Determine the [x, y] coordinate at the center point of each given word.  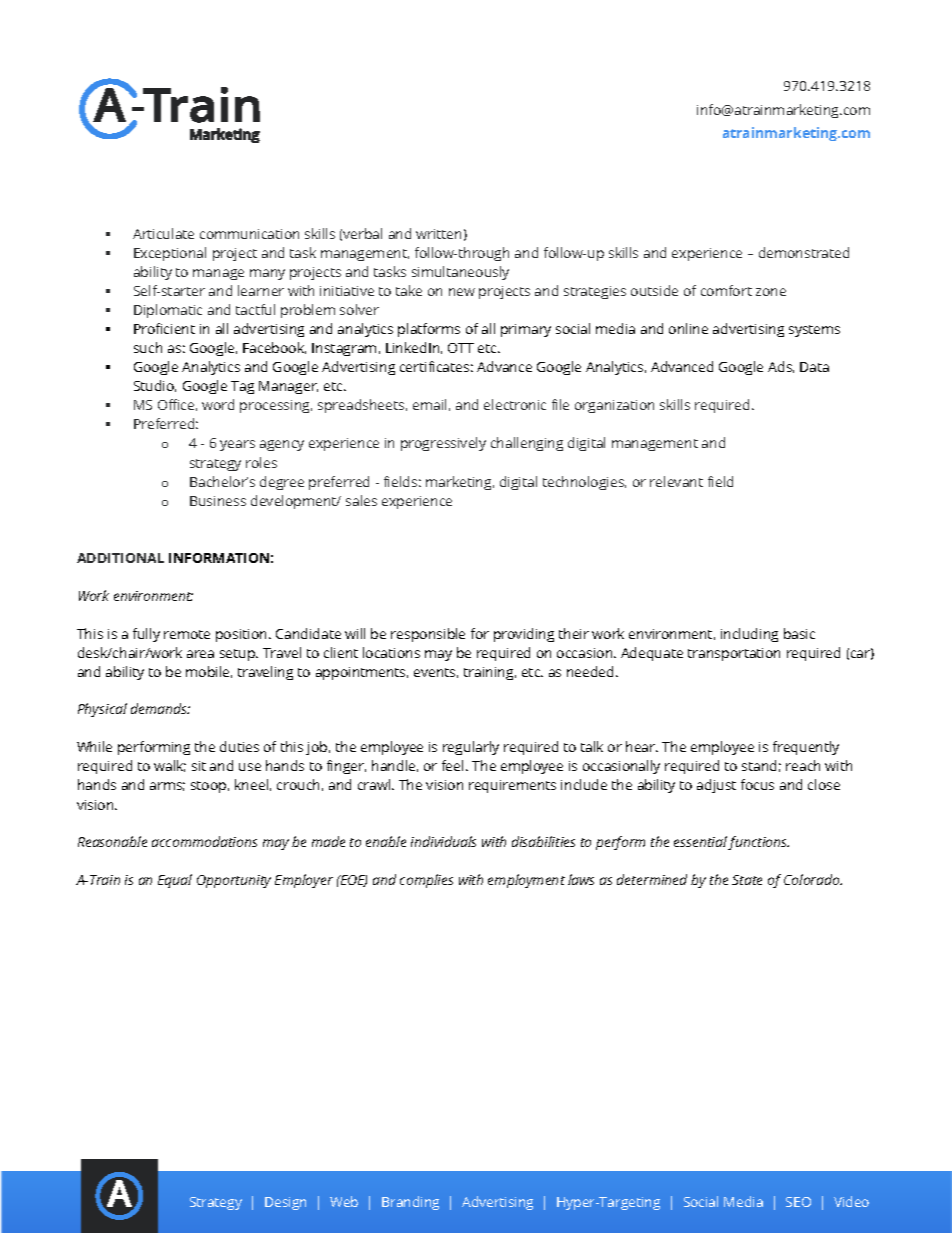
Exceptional [170, 254]
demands [160, 708]
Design [285, 1203]
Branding [410, 1203]
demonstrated [804, 252]
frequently [806, 748]
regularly [471, 748]
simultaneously [460, 273]
